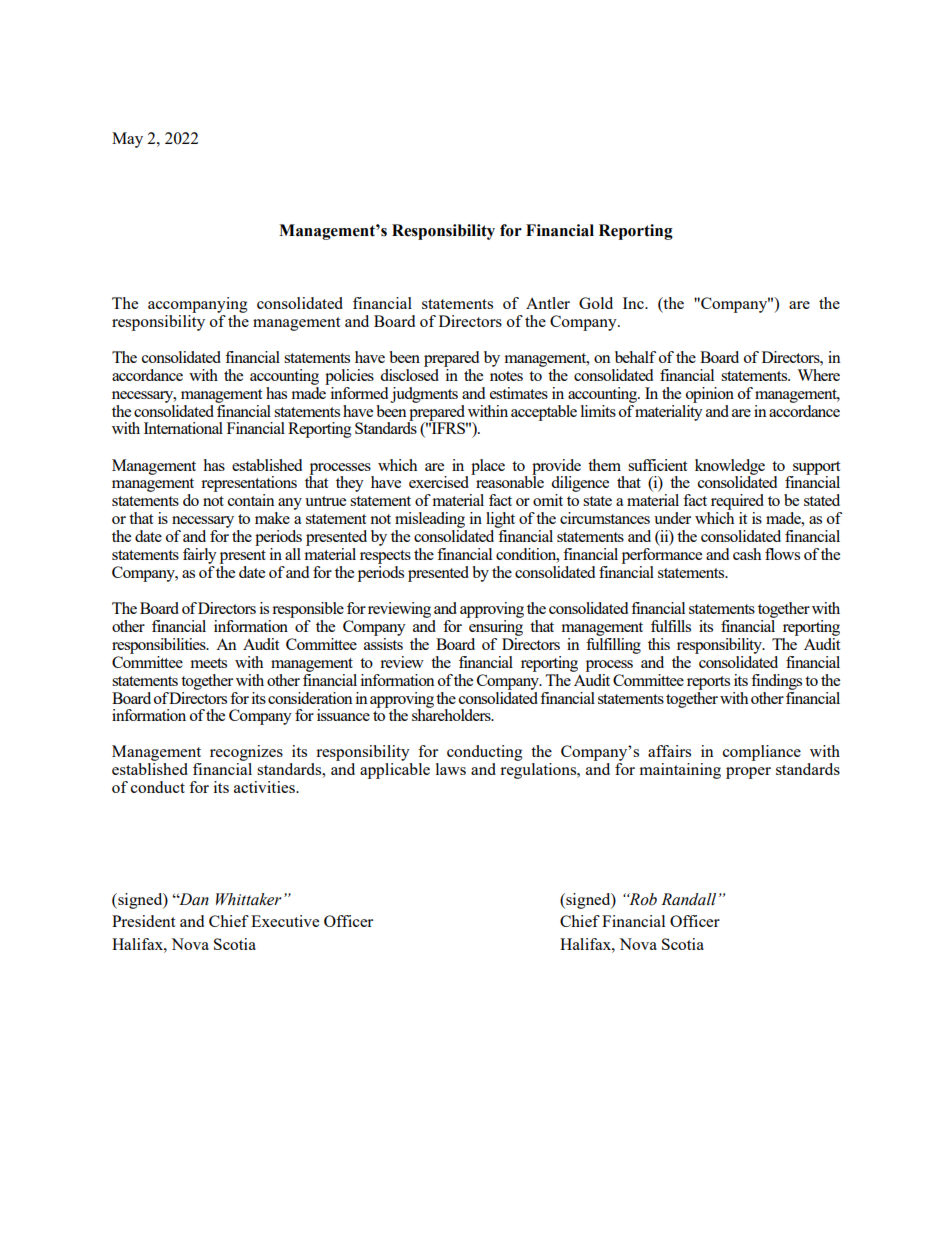 This document has height=1233, width=952. What do you see at coordinates (634, 303) in the document?
I see `Inc` at bounding box center [634, 303].
